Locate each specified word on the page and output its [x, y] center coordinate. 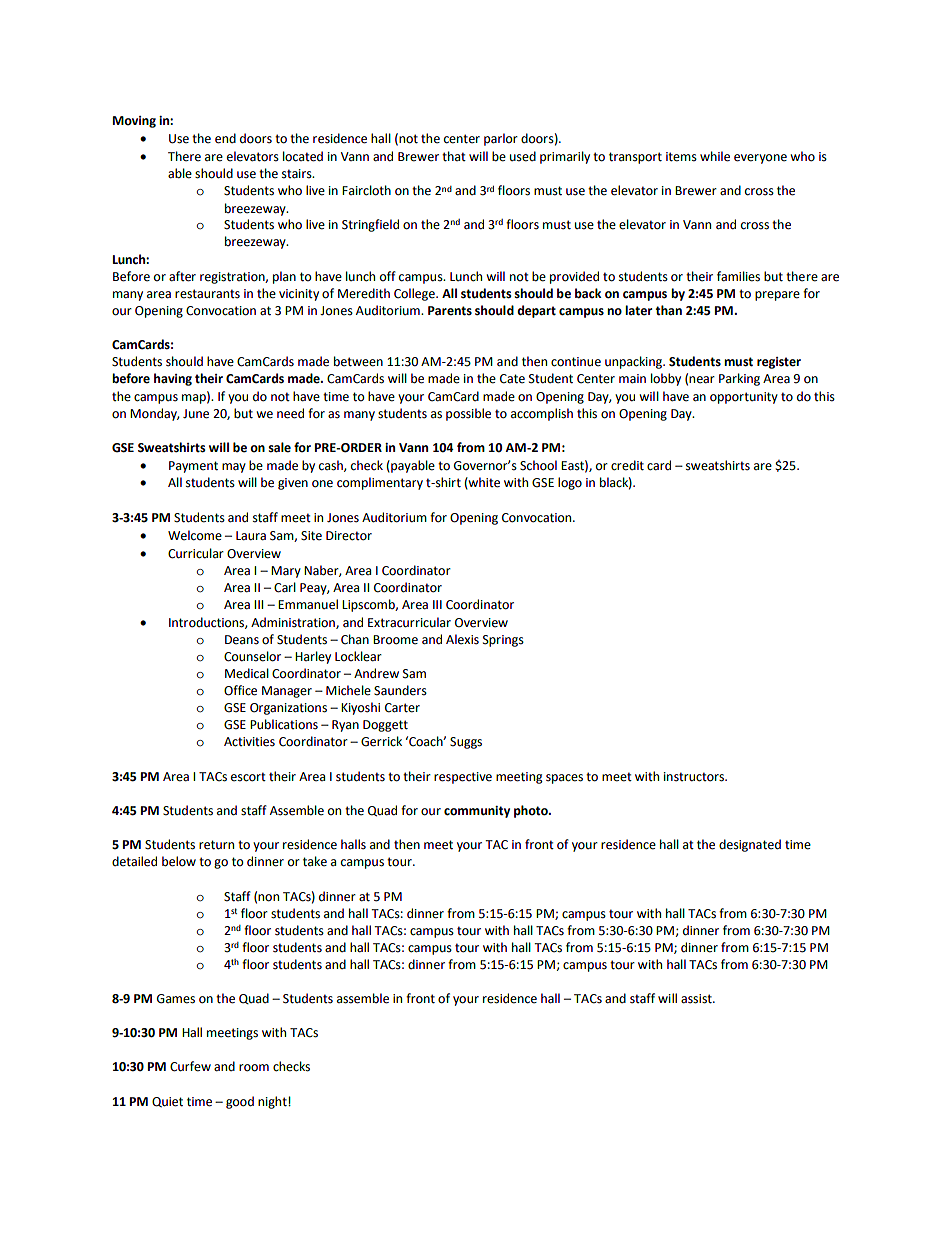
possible [468, 414]
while [715, 156]
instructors [695, 777]
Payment [193, 467]
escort [248, 777]
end [225, 138]
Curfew [190, 1066]
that [454, 156]
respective [463, 778]
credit [627, 465]
